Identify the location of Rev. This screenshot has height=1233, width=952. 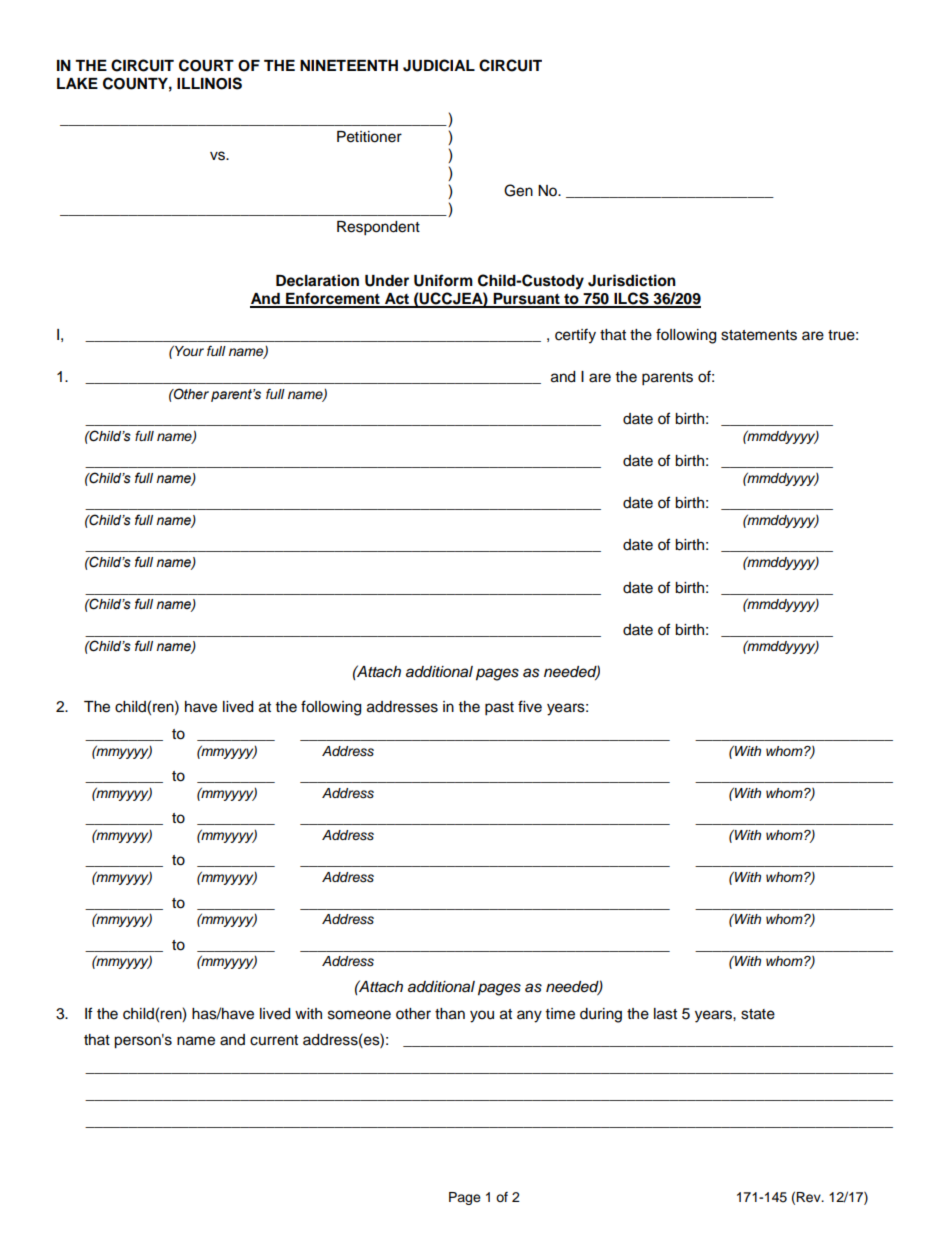
(809, 1197).
